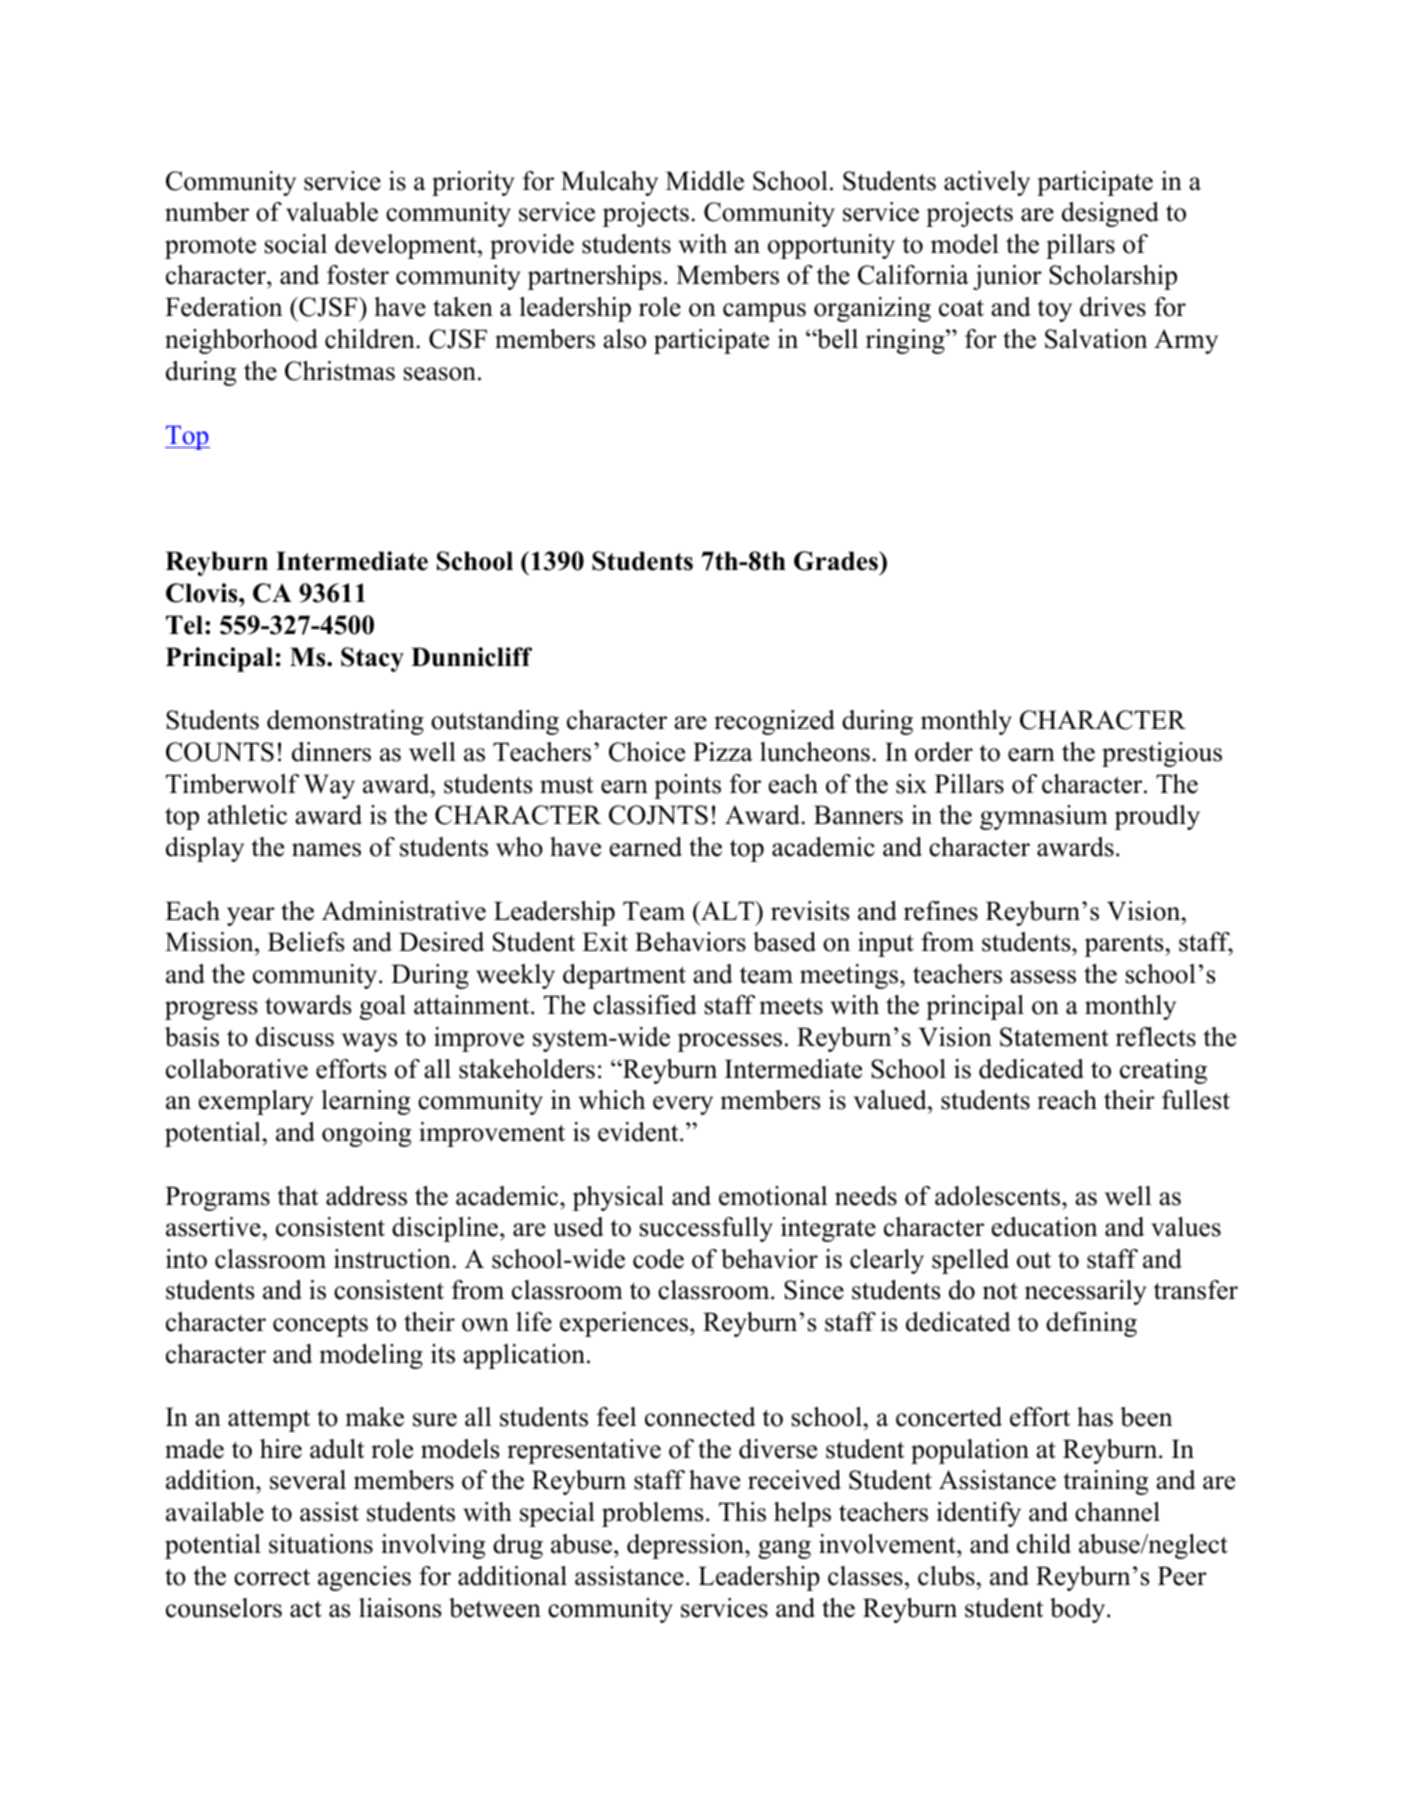 This screenshot has height=1815, width=1403. Describe the element at coordinates (296, 244) in the screenshot. I see `social` at that location.
